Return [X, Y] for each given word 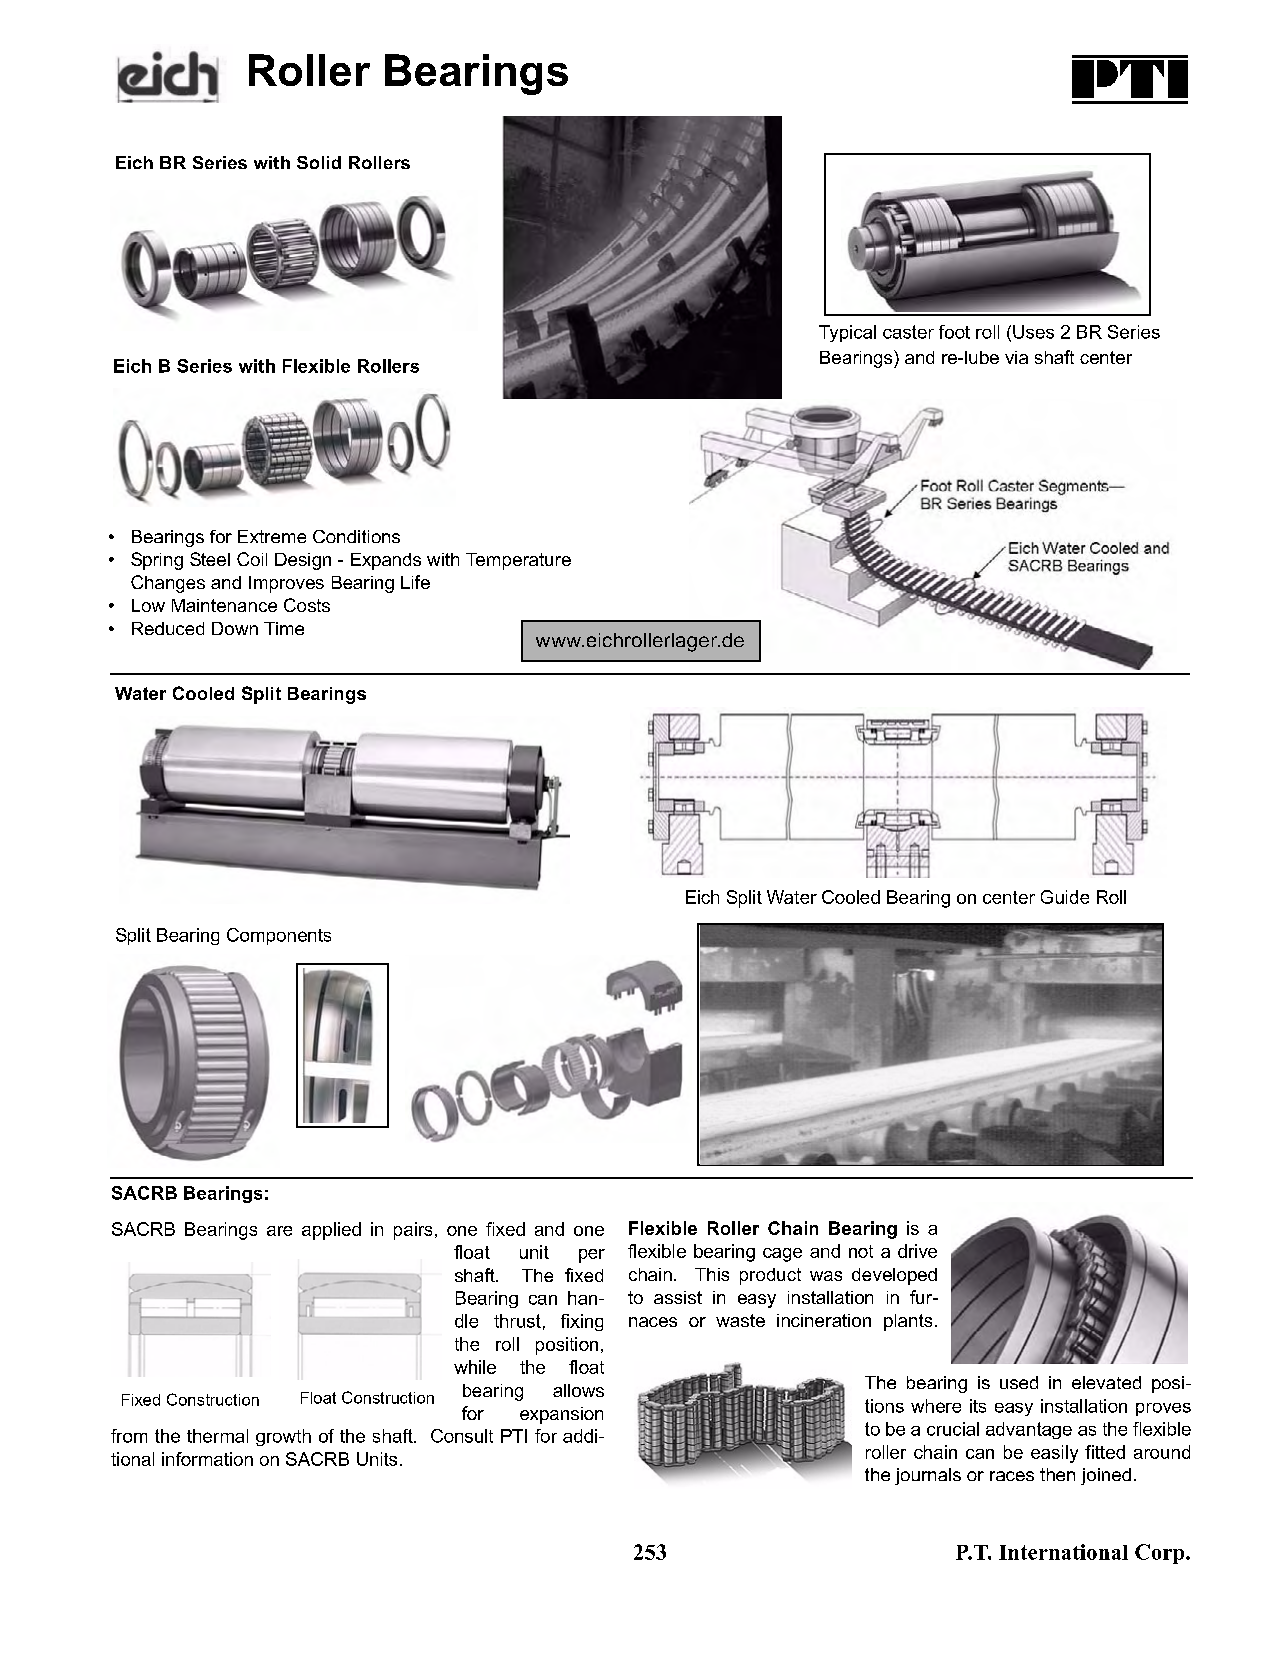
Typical [847, 333]
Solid [319, 162]
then [1057, 1474]
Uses [1033, 332]
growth [283, 1437]
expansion [561, 1415]
